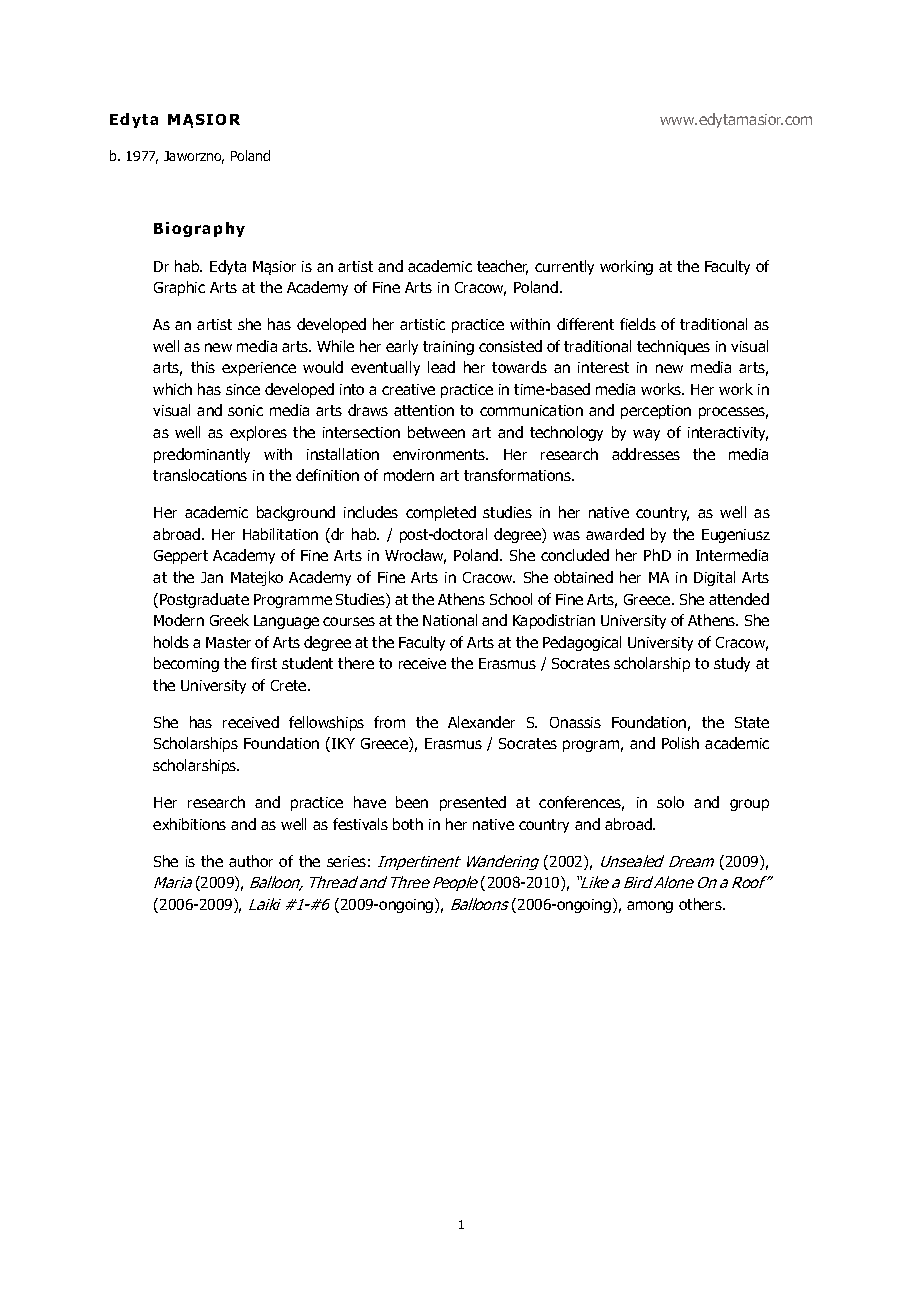 The height and width of the document is (1308, 924). Describe the element at coordinates (502, 267) in the document. I see `teacher` at that location.
